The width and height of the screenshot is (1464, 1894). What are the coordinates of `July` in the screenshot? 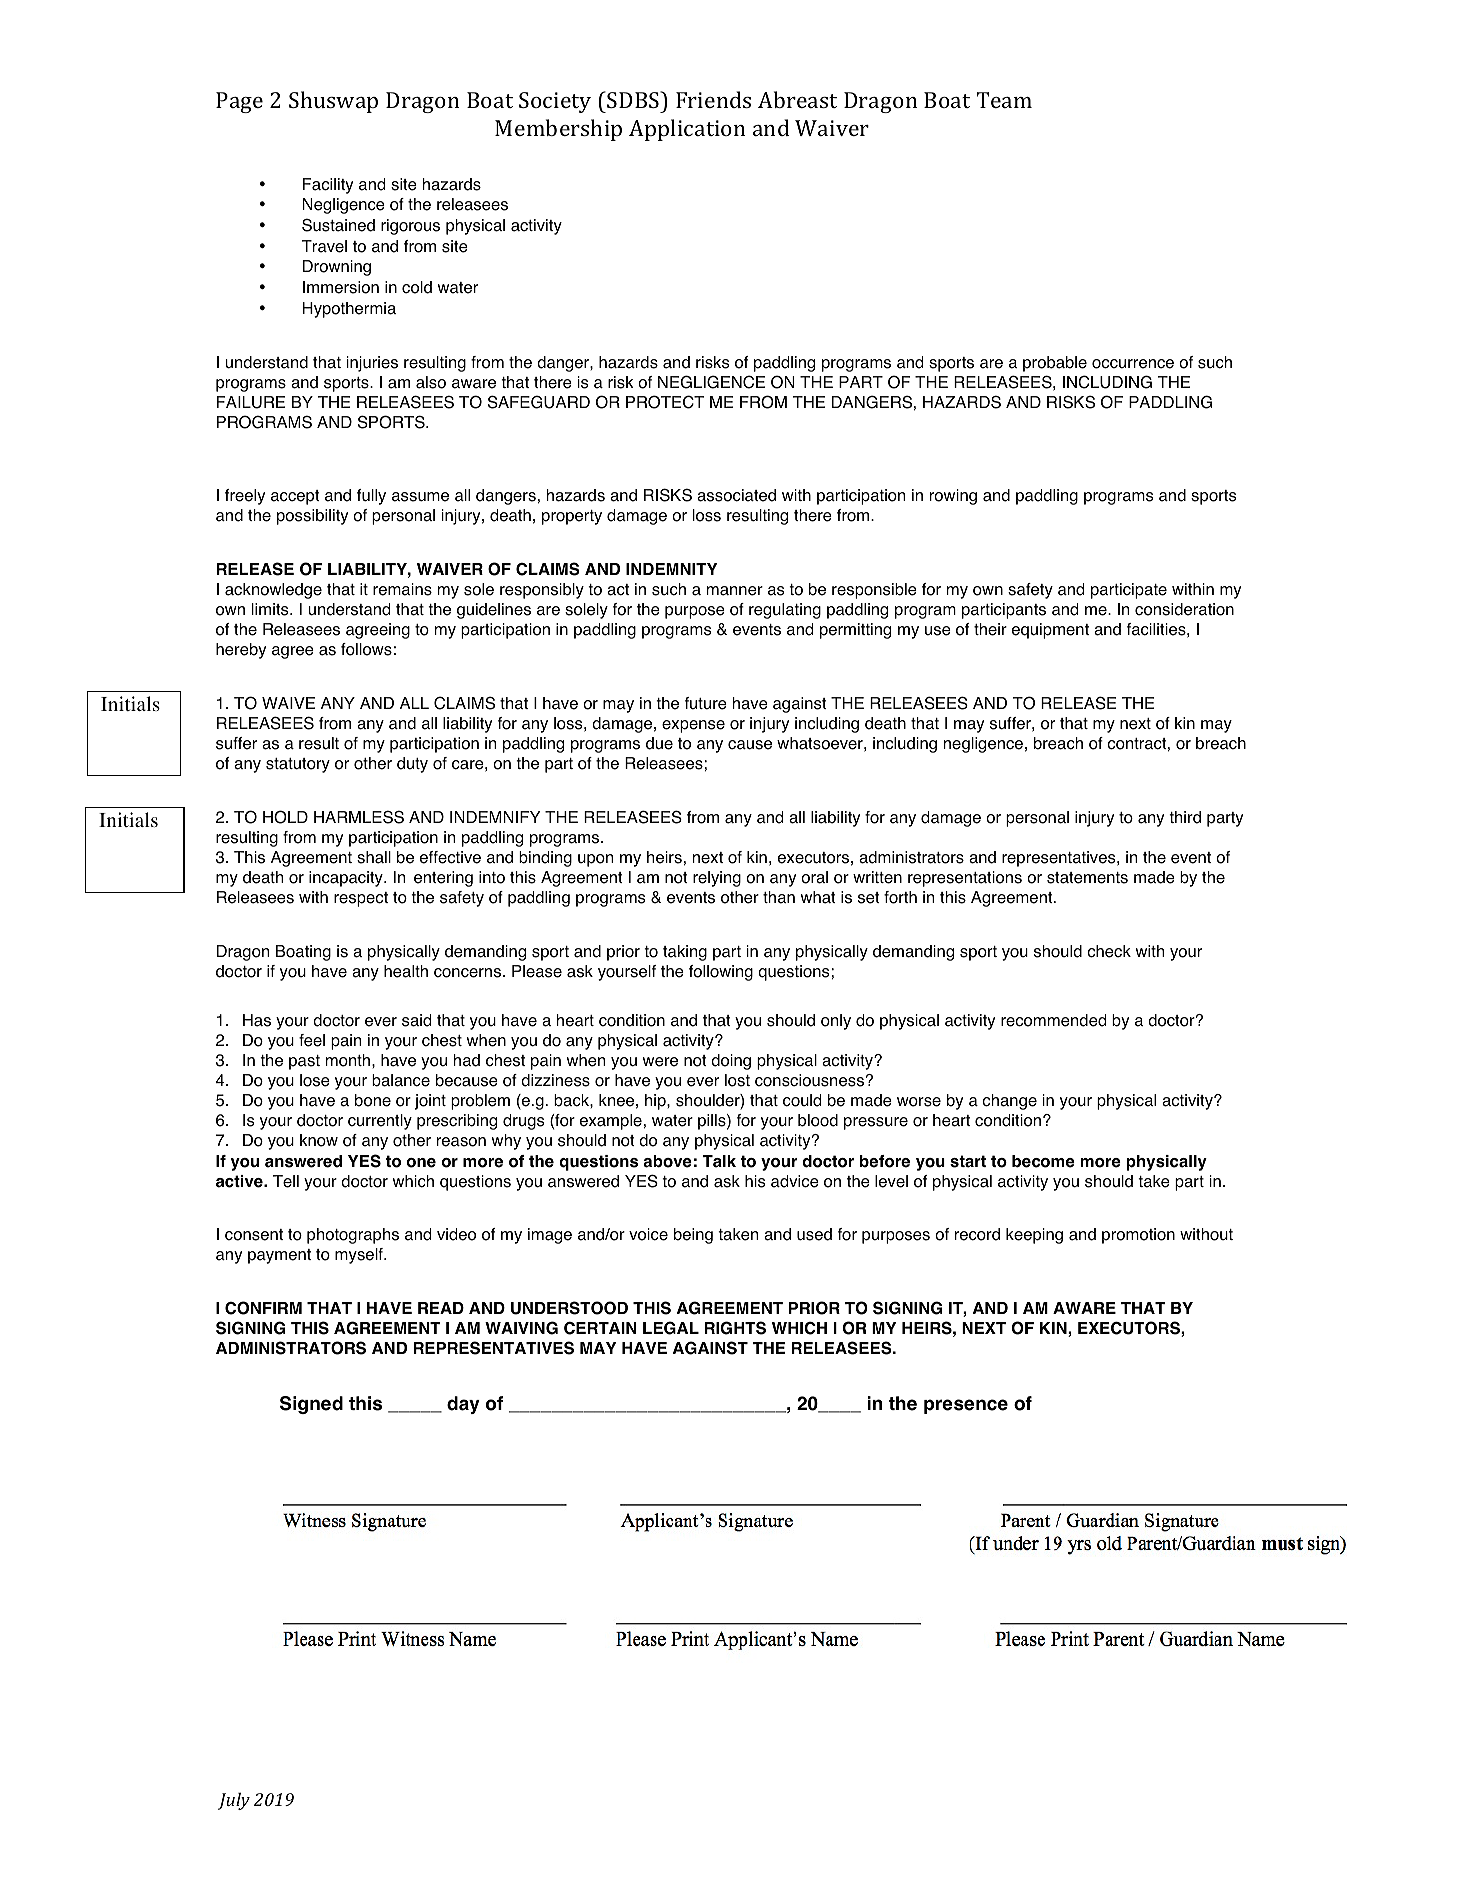 It's located at (234, 1801).
